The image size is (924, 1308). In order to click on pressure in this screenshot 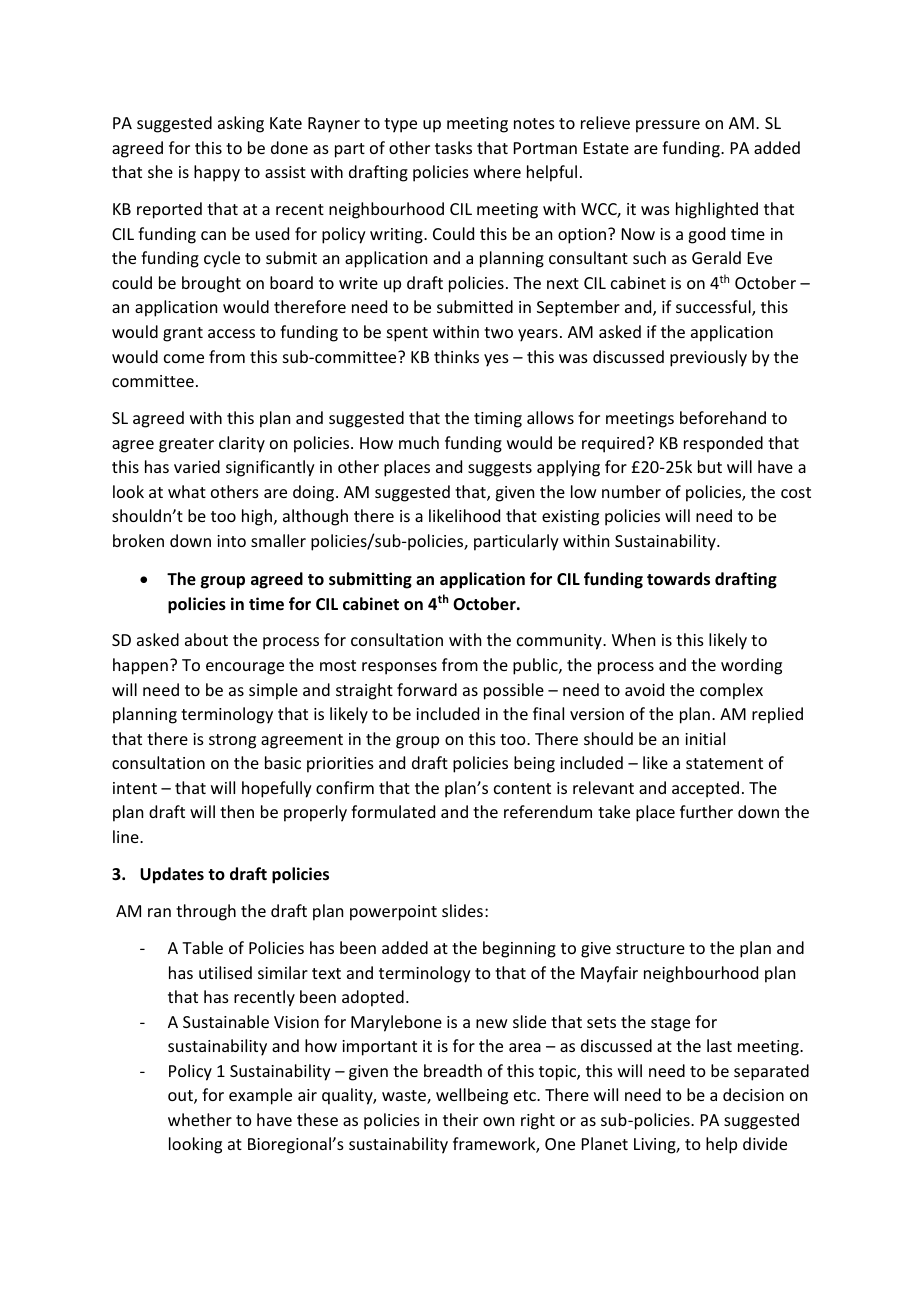, I will do `click(668, 126)`.
